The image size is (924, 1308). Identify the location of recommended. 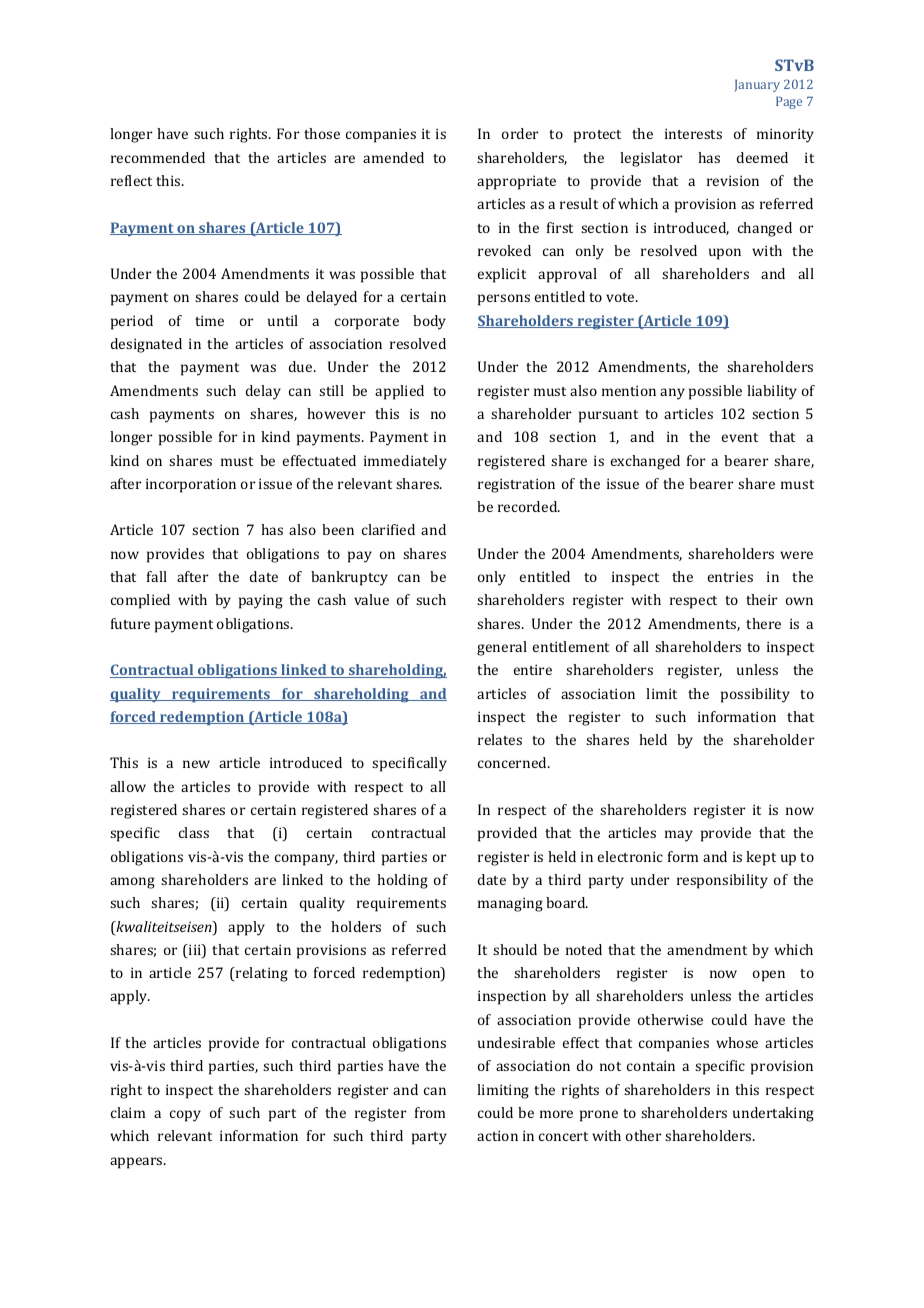
(158, 157).
